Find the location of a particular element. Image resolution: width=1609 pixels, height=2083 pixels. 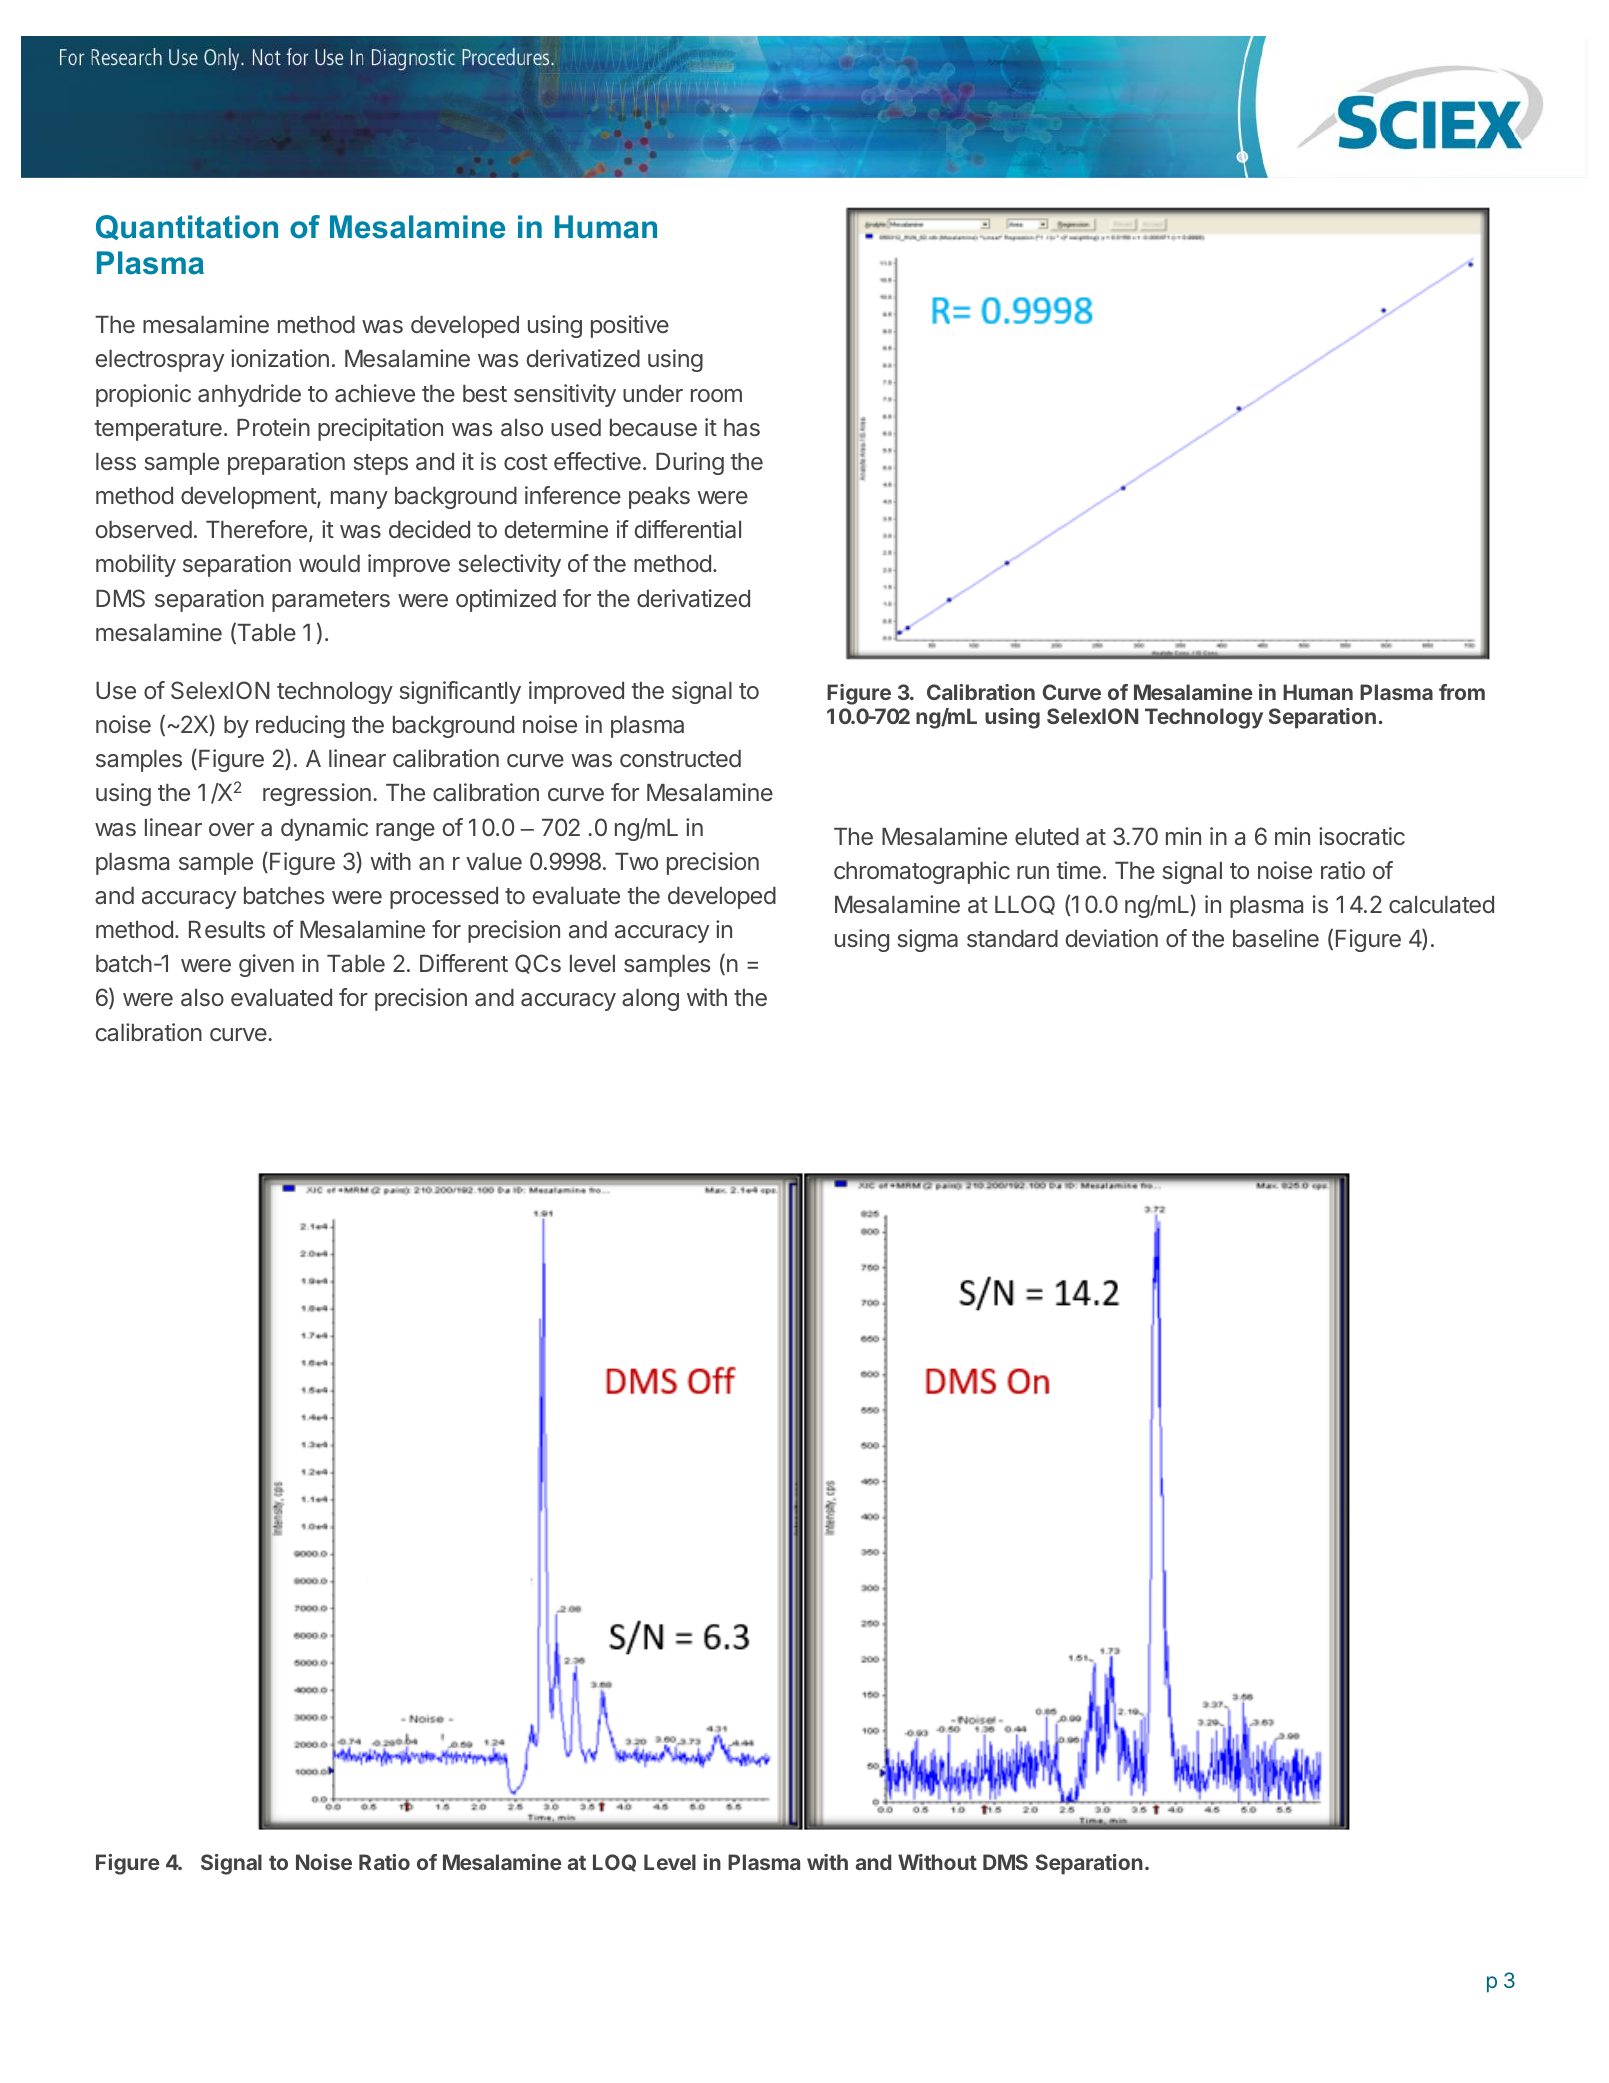

optimized is located at coordinates (506, 600).
